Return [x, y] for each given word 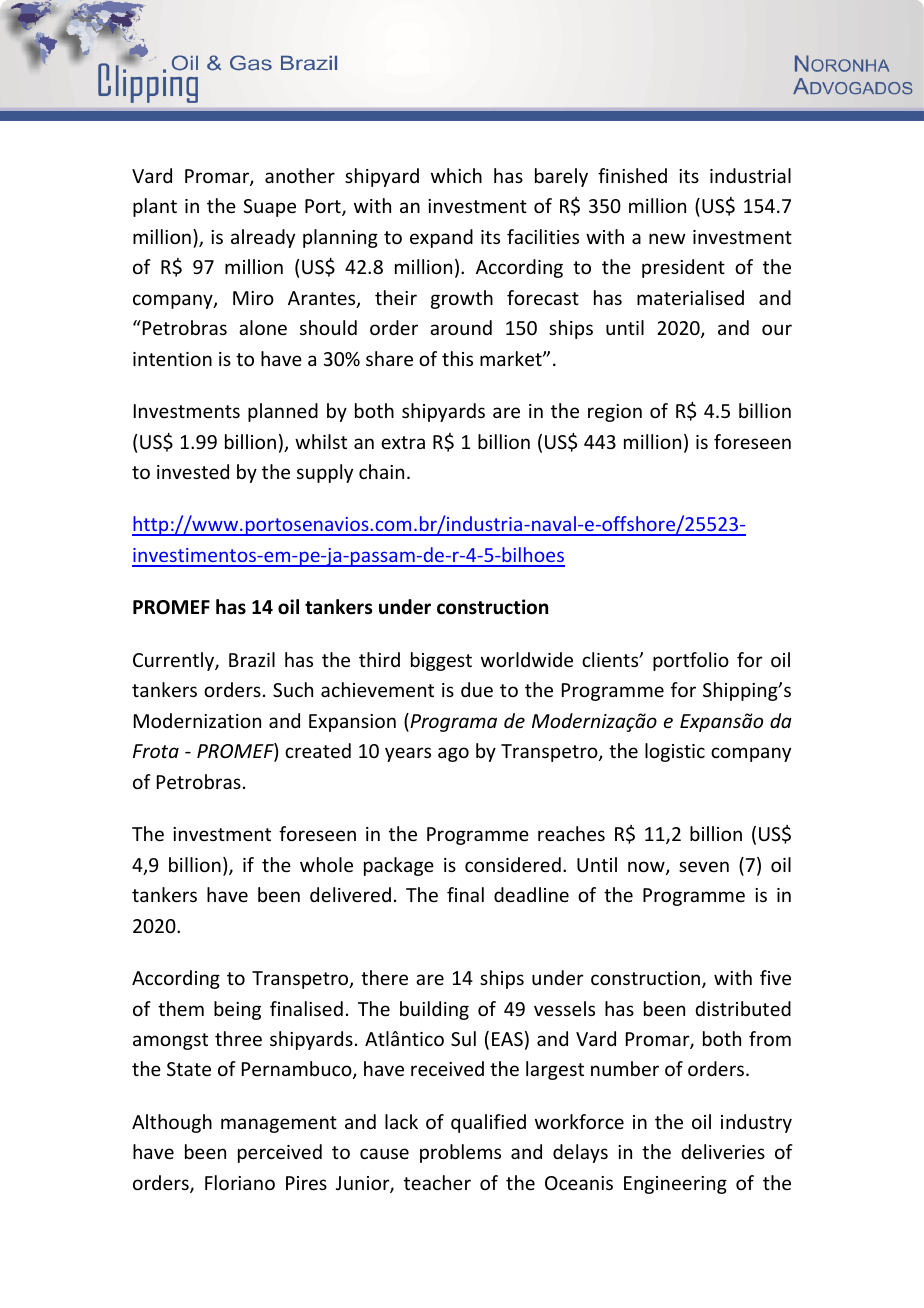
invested [193, 471]
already [263, 238]
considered [513, 864]
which [456, 175]
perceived [280, 1153]
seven [704, 866]
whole [326, 864]
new [667, 238]
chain [381, 471]
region [615, 413]
